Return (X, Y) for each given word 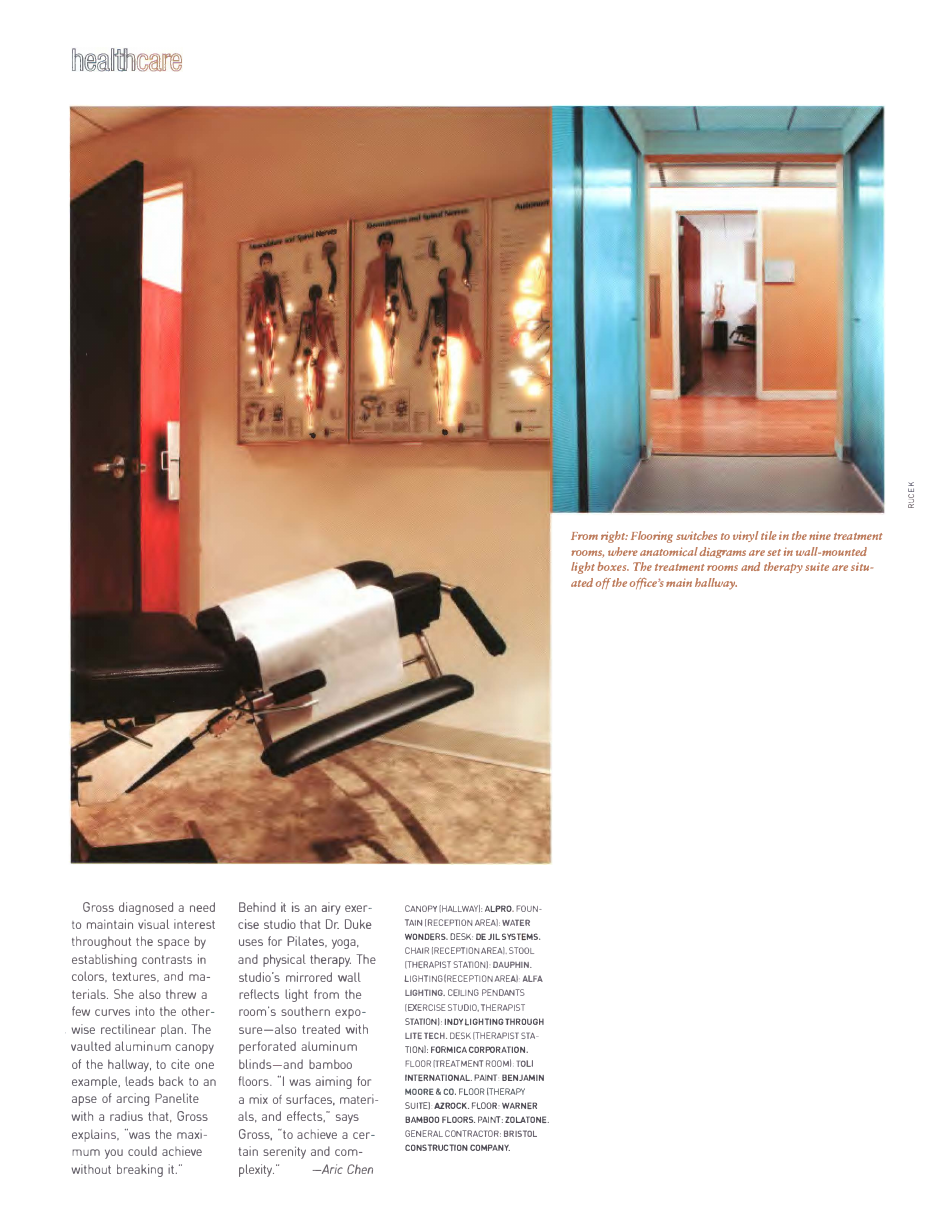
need (202, 907)
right (614, 537)
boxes (613, 566)
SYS (509, 936)
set (774, 552)
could (142, 1151)
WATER (516, 922)
